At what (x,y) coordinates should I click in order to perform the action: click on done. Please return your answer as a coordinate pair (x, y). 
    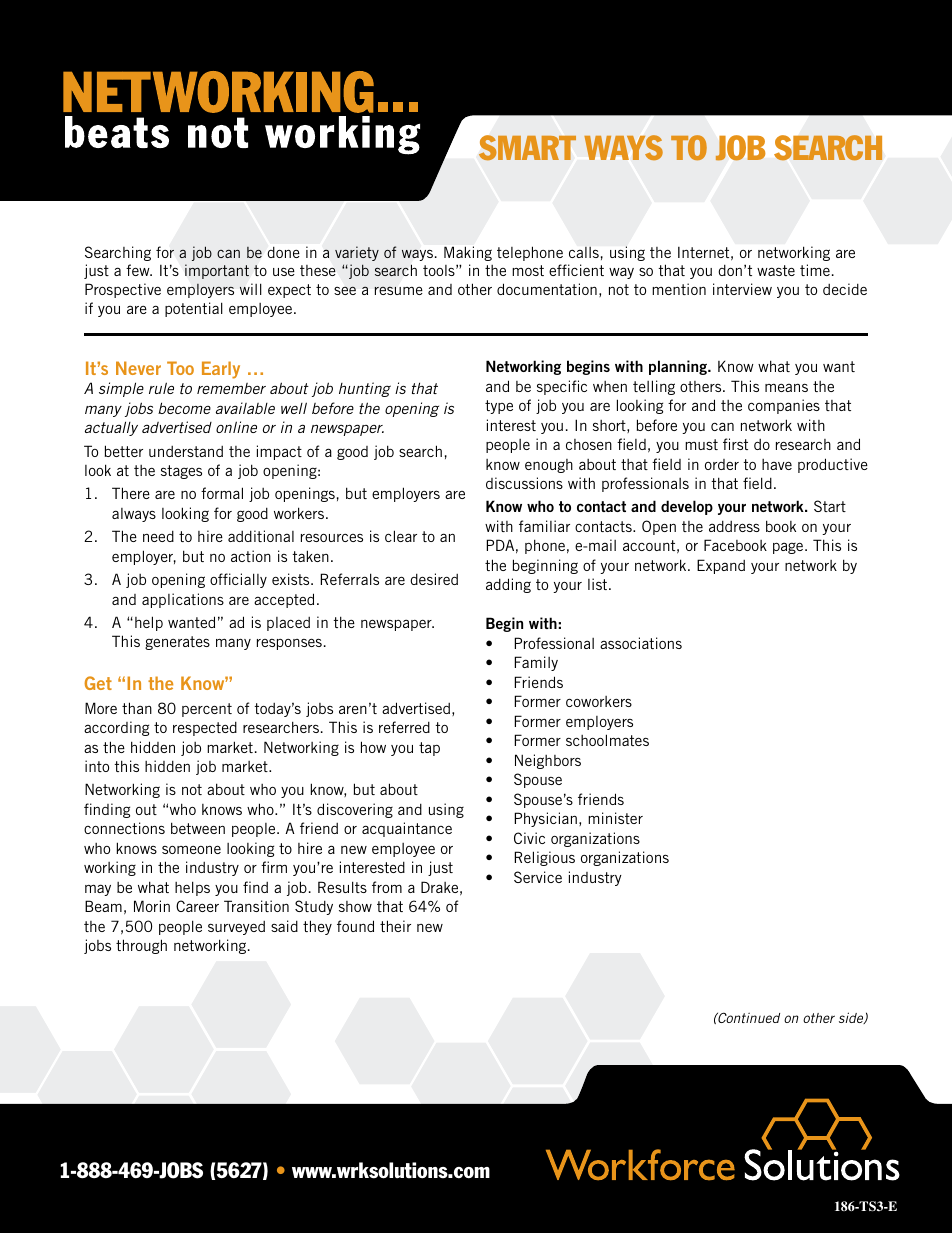
    Looking at the image, I should click on (283, 252).
